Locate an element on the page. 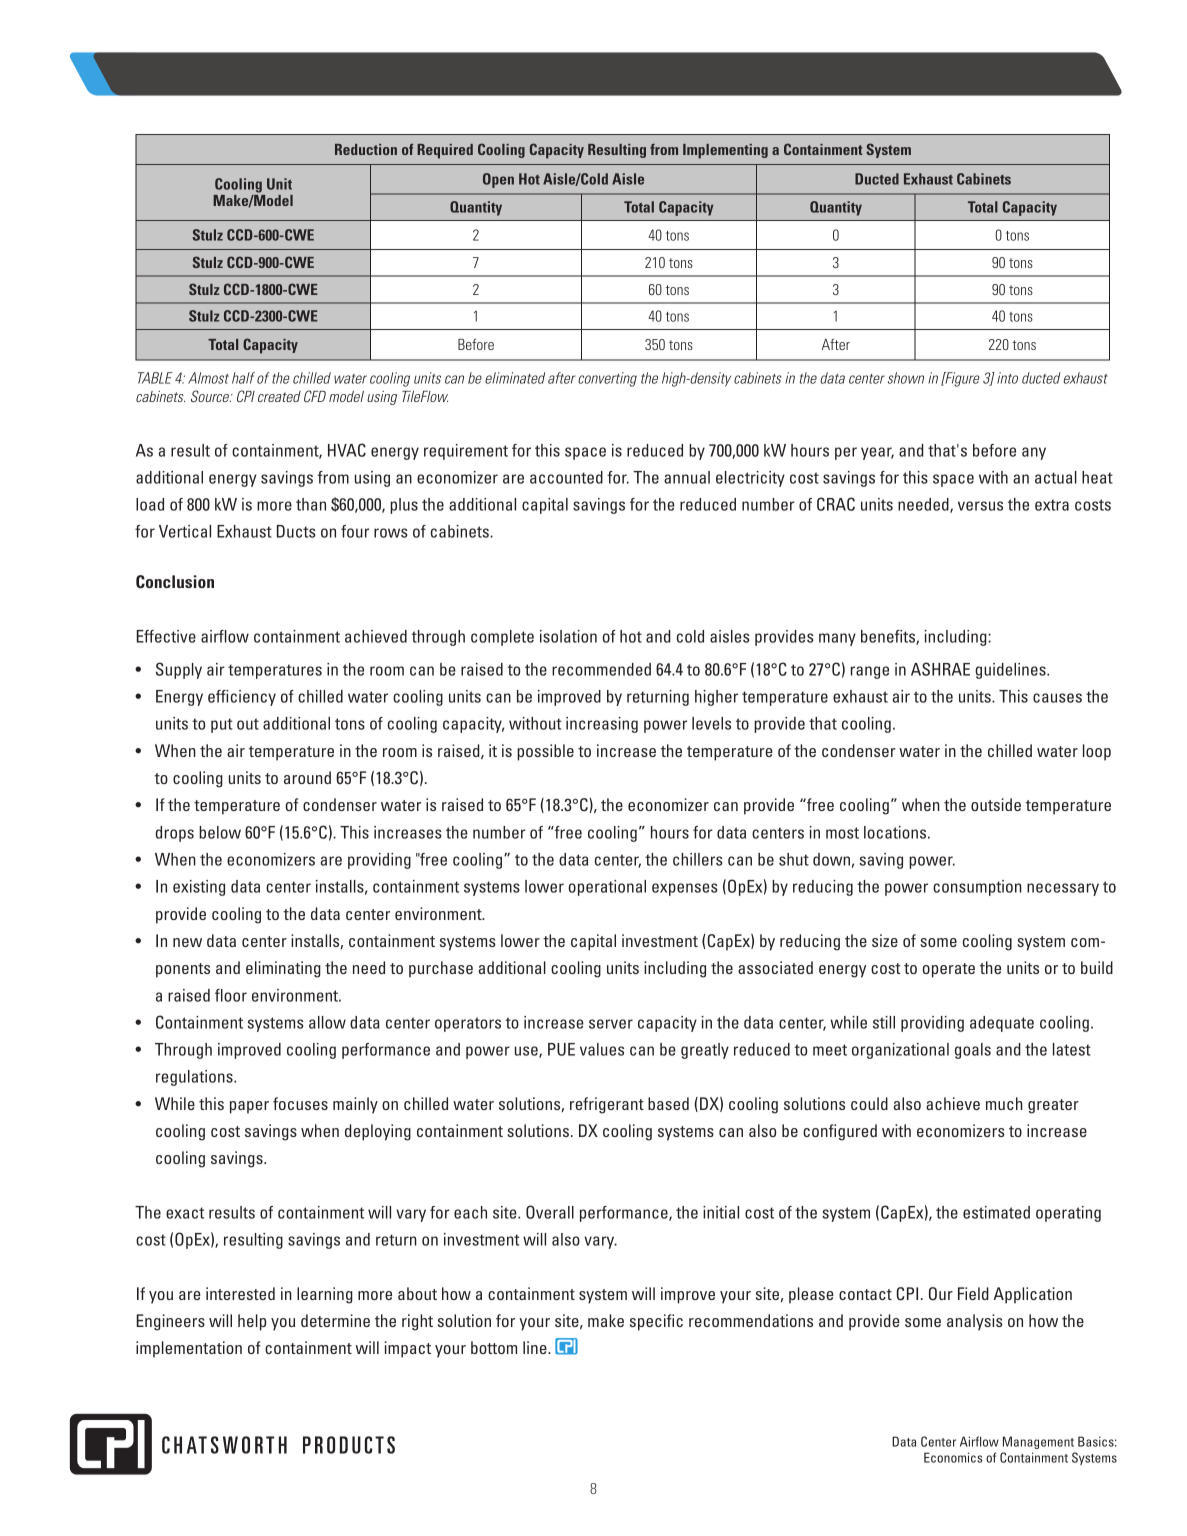 The width and height of the image is (1187, 1536). into is located at coordinates (1007, 378).
